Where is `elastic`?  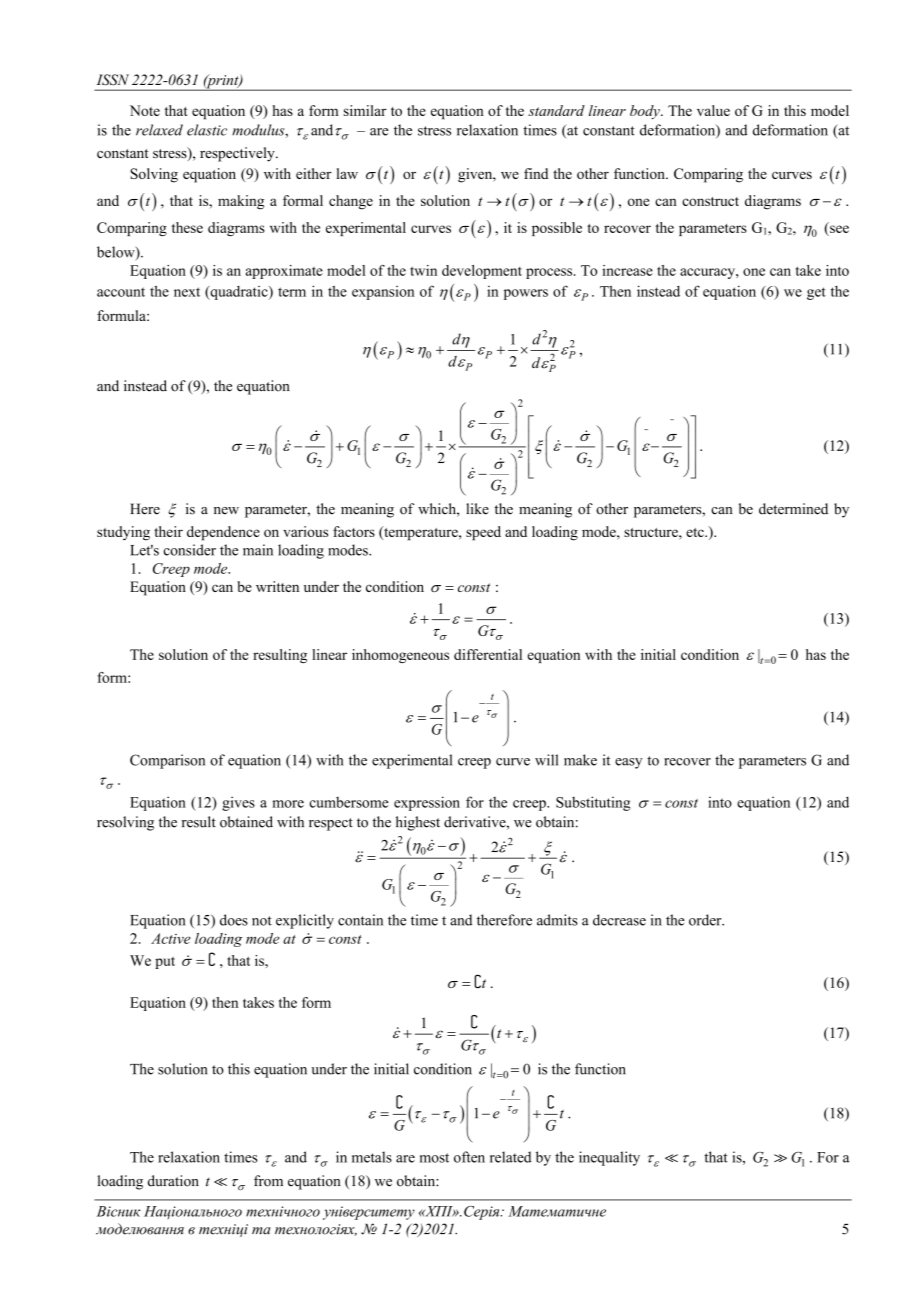 elastic is located at coordinates (207, 130).
